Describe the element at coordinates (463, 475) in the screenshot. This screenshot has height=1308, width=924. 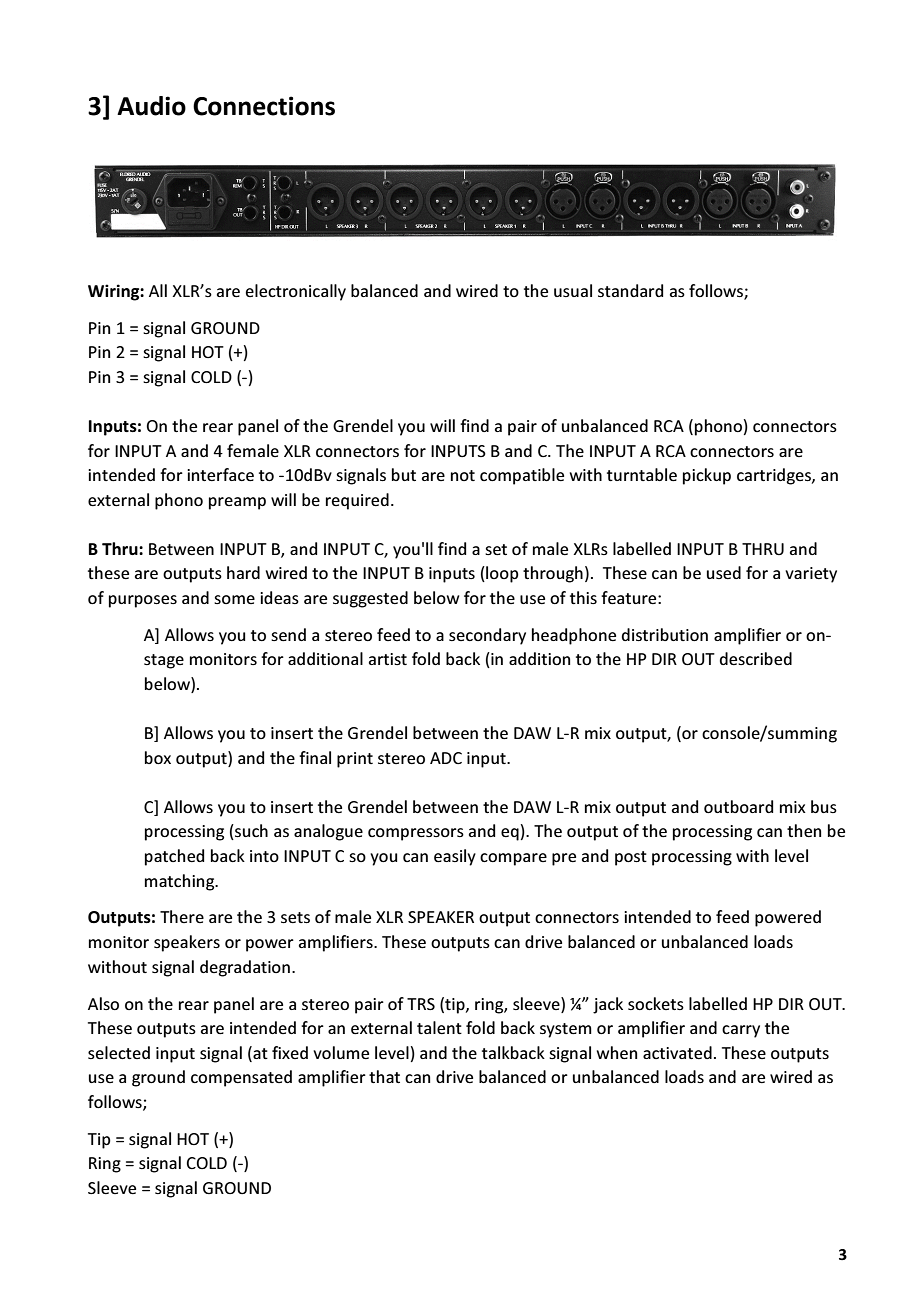
I see `not` at that location.
